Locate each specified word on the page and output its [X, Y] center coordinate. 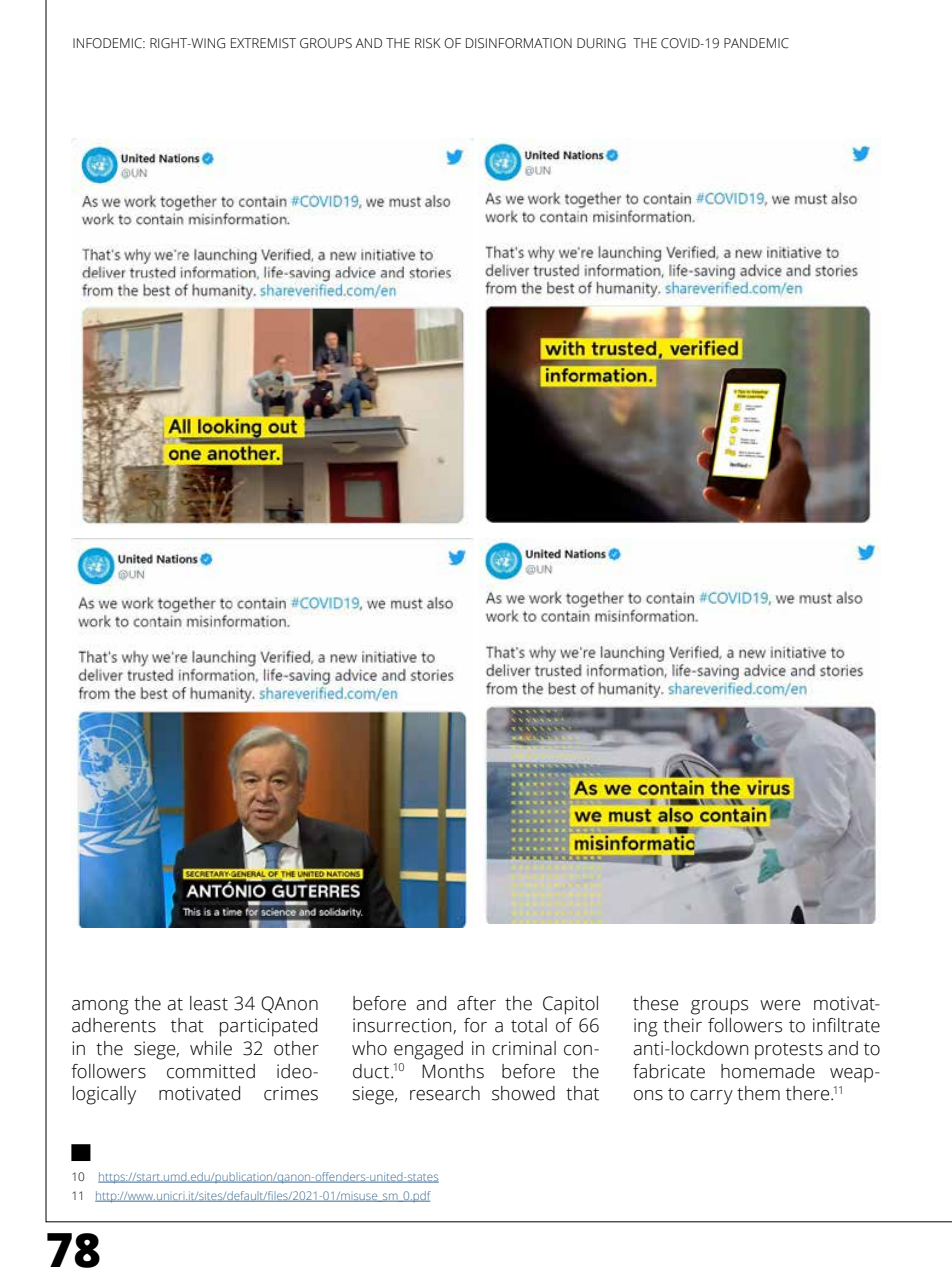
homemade [768, 1071]
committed [211, 1071]
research [445, 1093]
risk [428, 43]
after [476, 1003]
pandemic [756, 43]
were [780, 1005]
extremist [263, 43]
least [209, 1003]
